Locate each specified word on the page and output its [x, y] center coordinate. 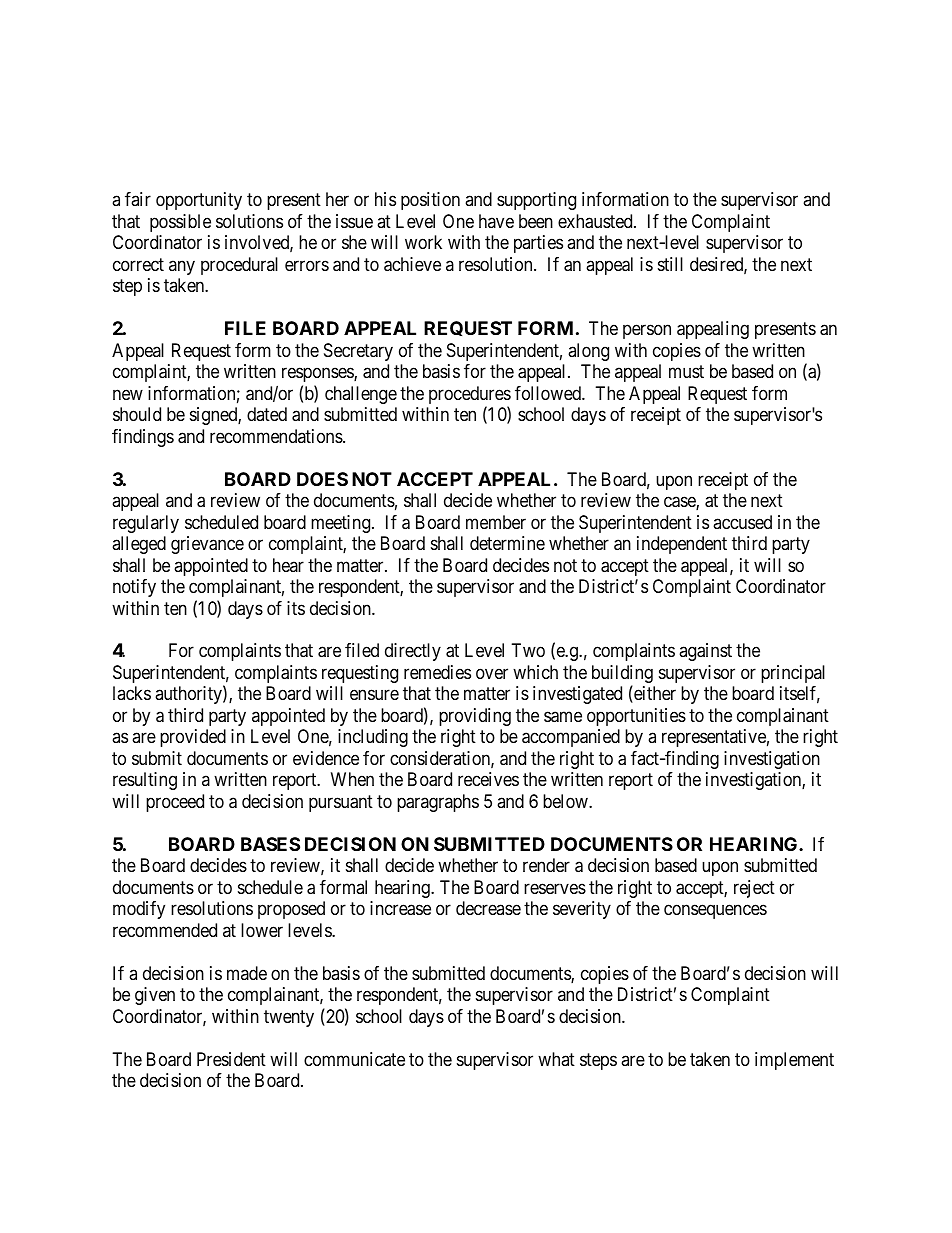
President [231, 1059]
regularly [146, 524]
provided [193, 738]
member [496, 522]
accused [742, 522]
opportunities [636, 717]
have [496, 221]
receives [488, 779]
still [670, 264]
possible [180, 223]
